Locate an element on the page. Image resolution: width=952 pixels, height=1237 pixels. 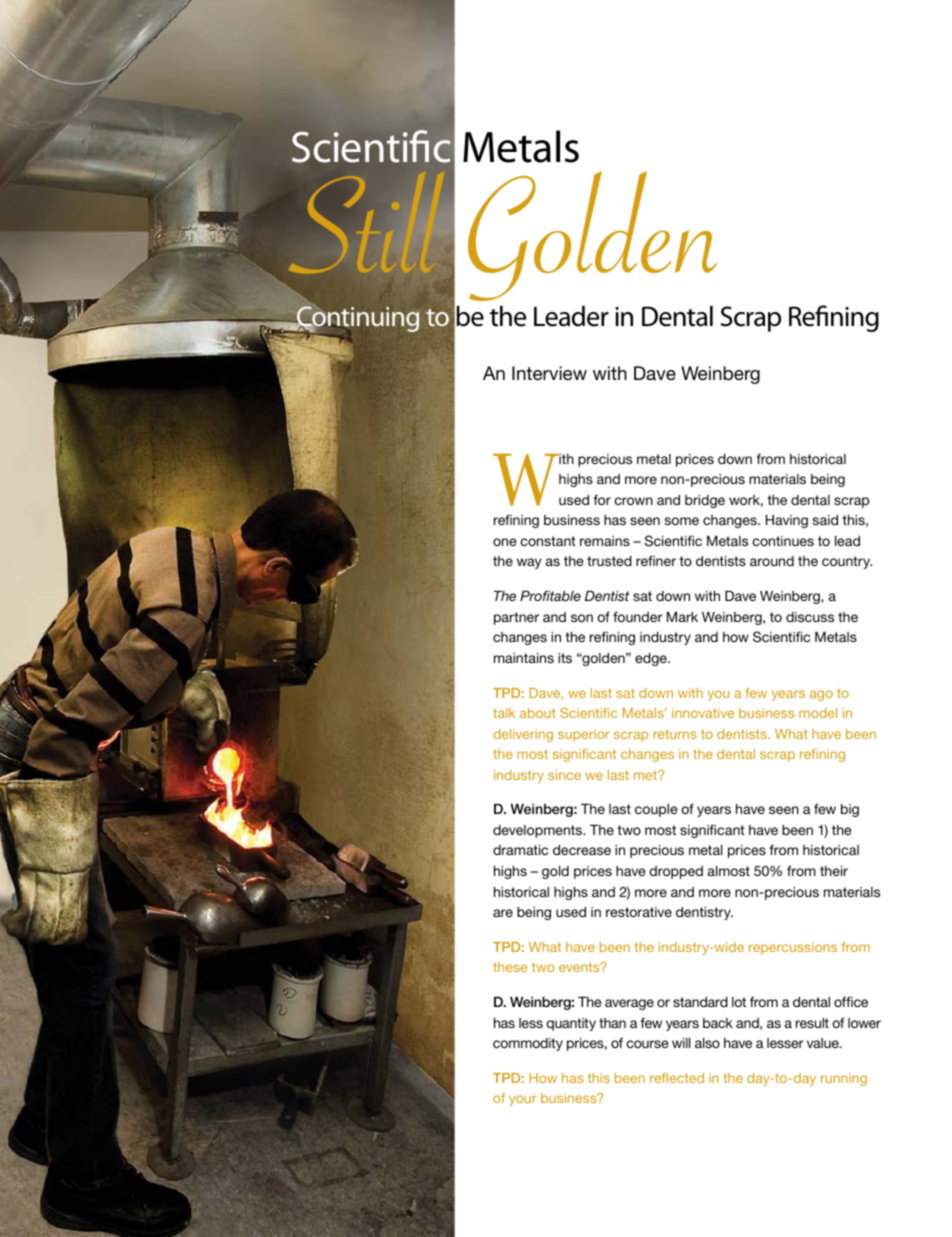
their is located at coordinates (834, 871).
